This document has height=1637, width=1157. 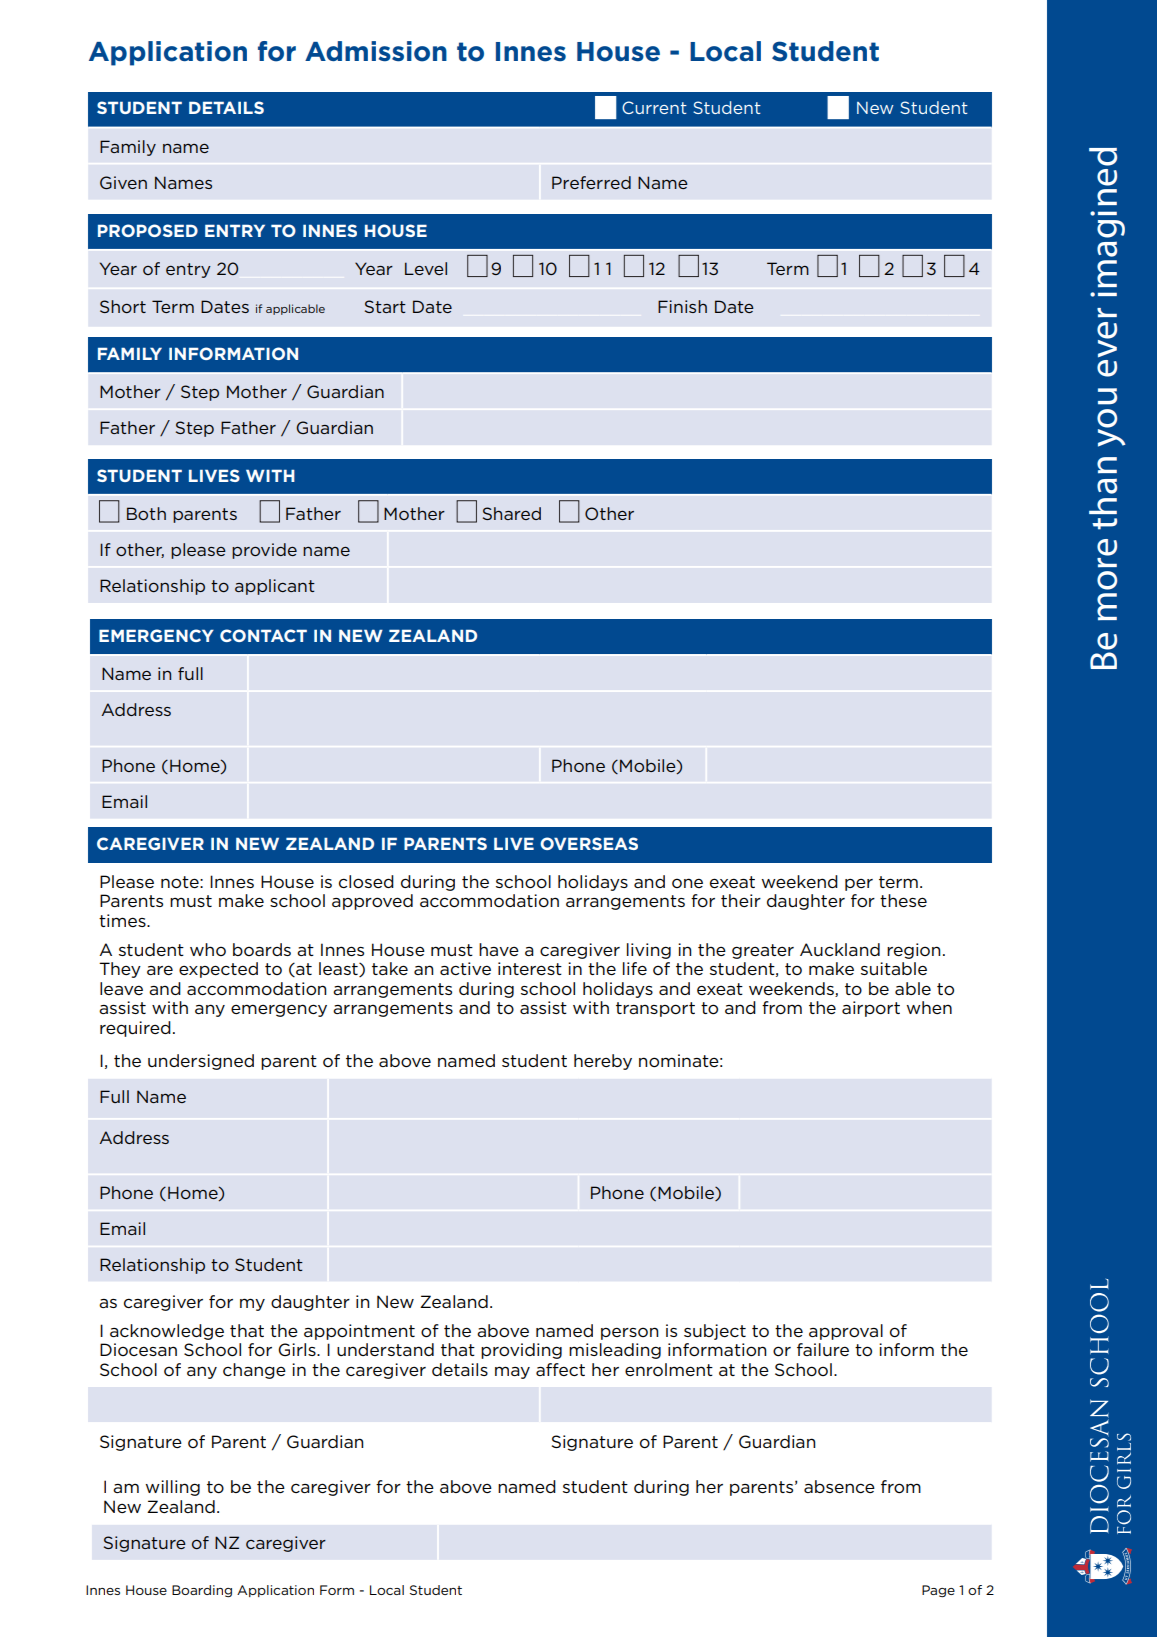 What do you see at coordinates (146, 513) in the document?
I see `Both` at bounding box center [146, 513].
